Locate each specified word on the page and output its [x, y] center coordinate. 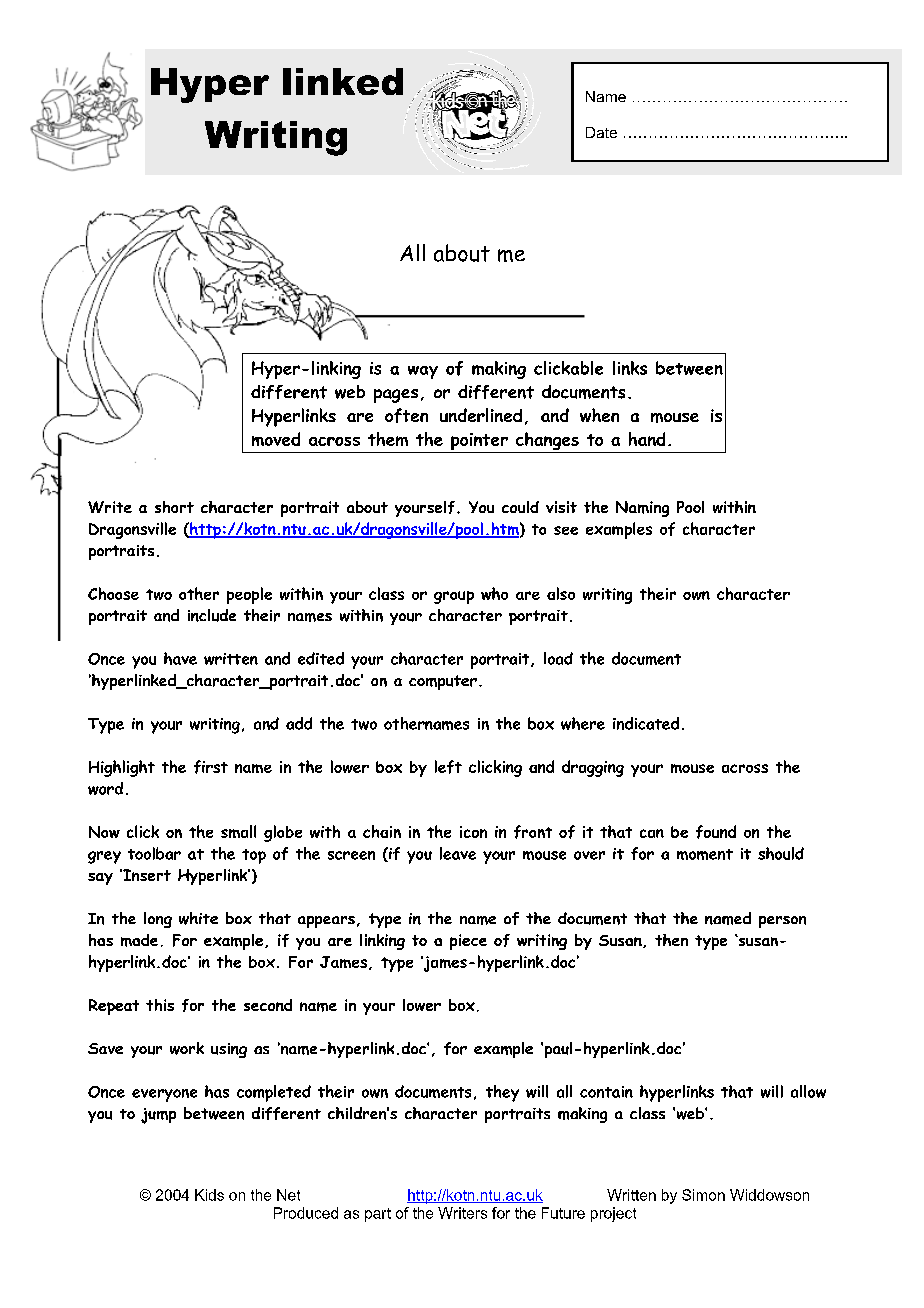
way [423, 372]
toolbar [154, 853]
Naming [642, 509]
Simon [703, 1195]
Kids [209, 1195]
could [520, 507]
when [599, 415]
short [174, 507]
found [716, 832]
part [378, 1215]
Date [601, 132]
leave [458, 853]
